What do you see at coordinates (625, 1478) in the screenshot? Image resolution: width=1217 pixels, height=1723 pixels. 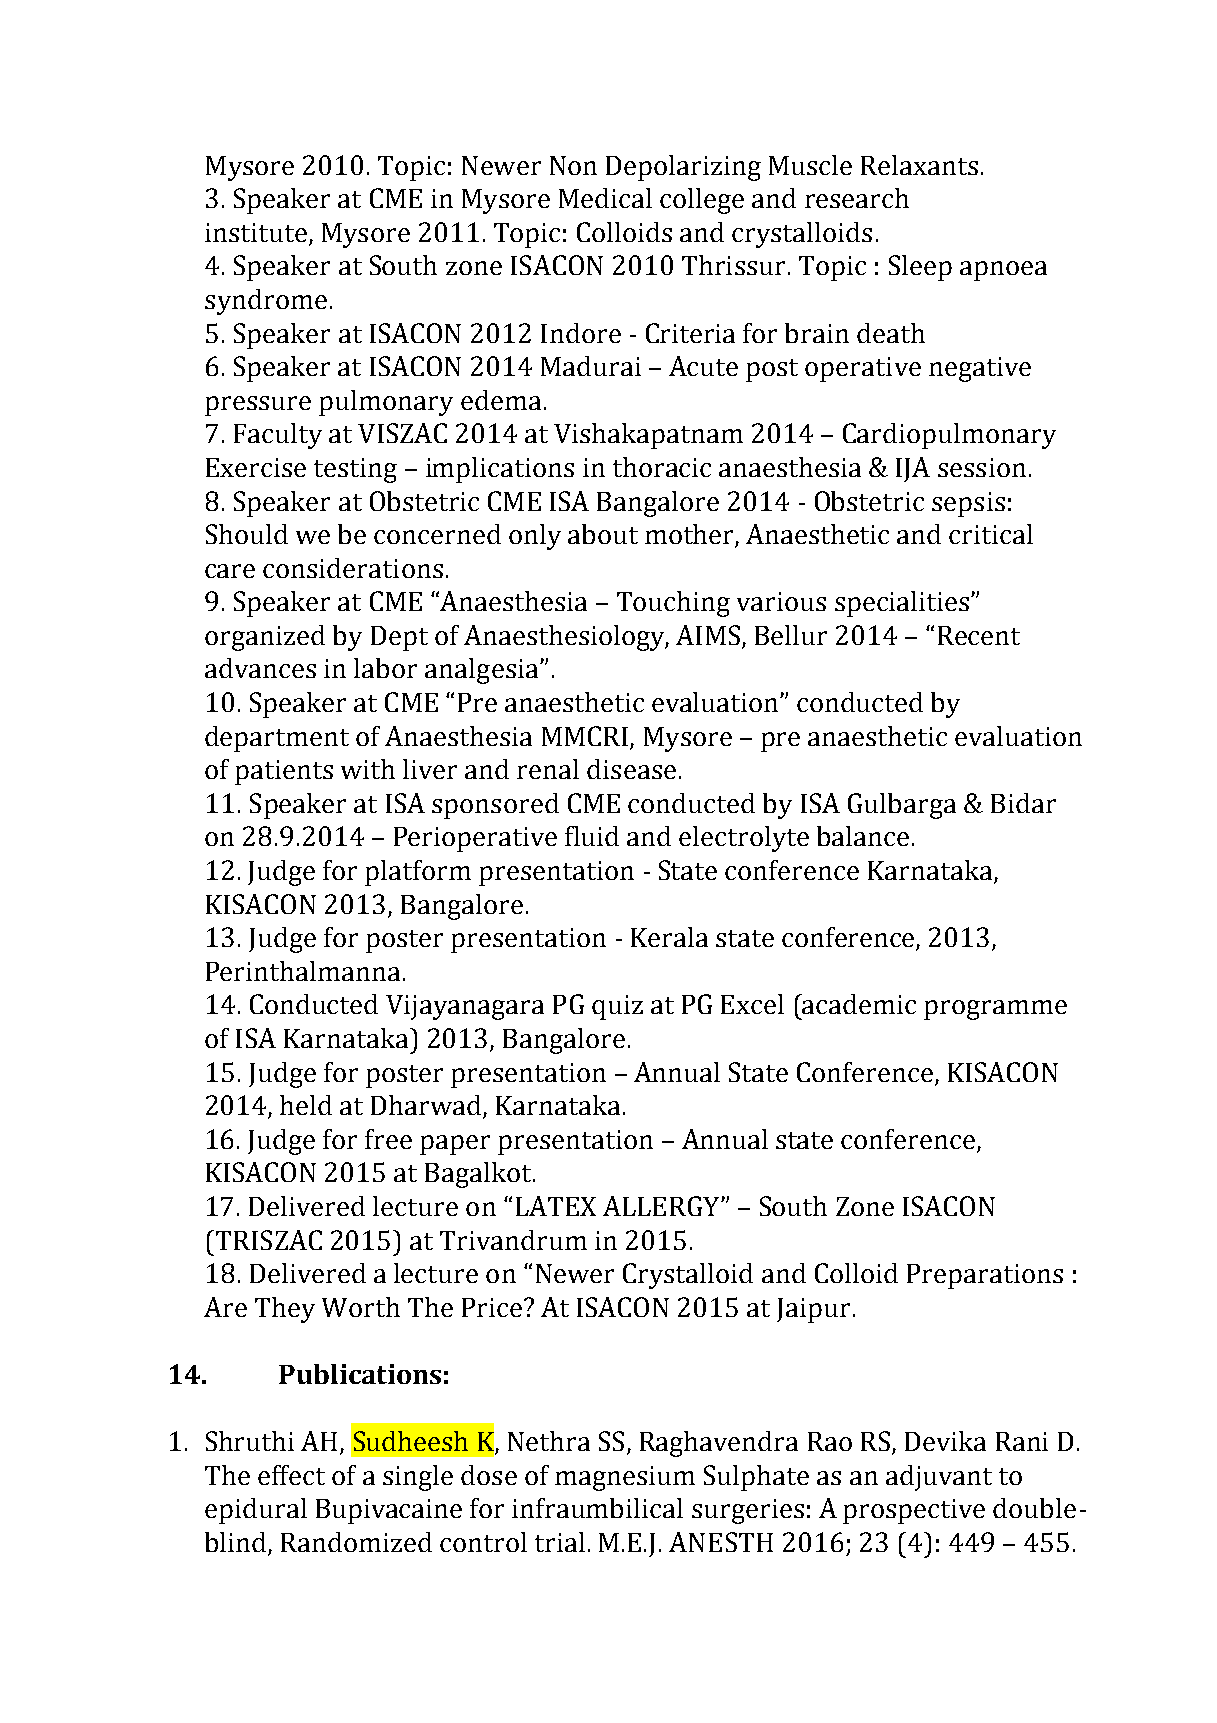 I see `magnesium` at bounding box center [625, 1478].
